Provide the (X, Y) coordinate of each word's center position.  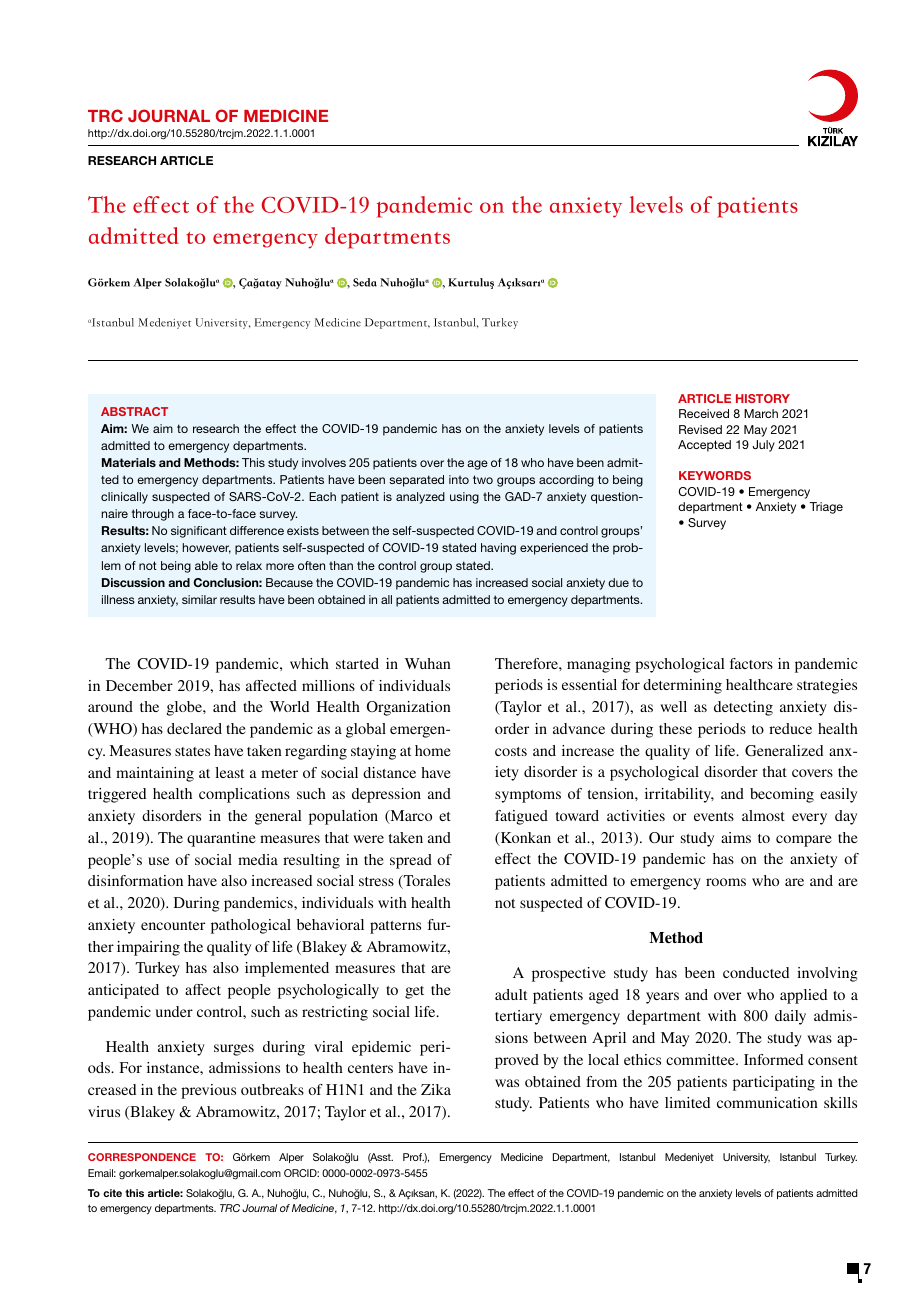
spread (411, 861)
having (498, 549)
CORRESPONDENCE (142, 1157)
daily (790, 1017)
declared (194, 728)
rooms (726, 882)
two (483, 479)
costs (511, 751)
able (206, 565)
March (761, 413)
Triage (826, 508)
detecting (743, 708)
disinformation (135, 880)
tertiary (518, 1017)
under (174, 1011)
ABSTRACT (134, 411)
